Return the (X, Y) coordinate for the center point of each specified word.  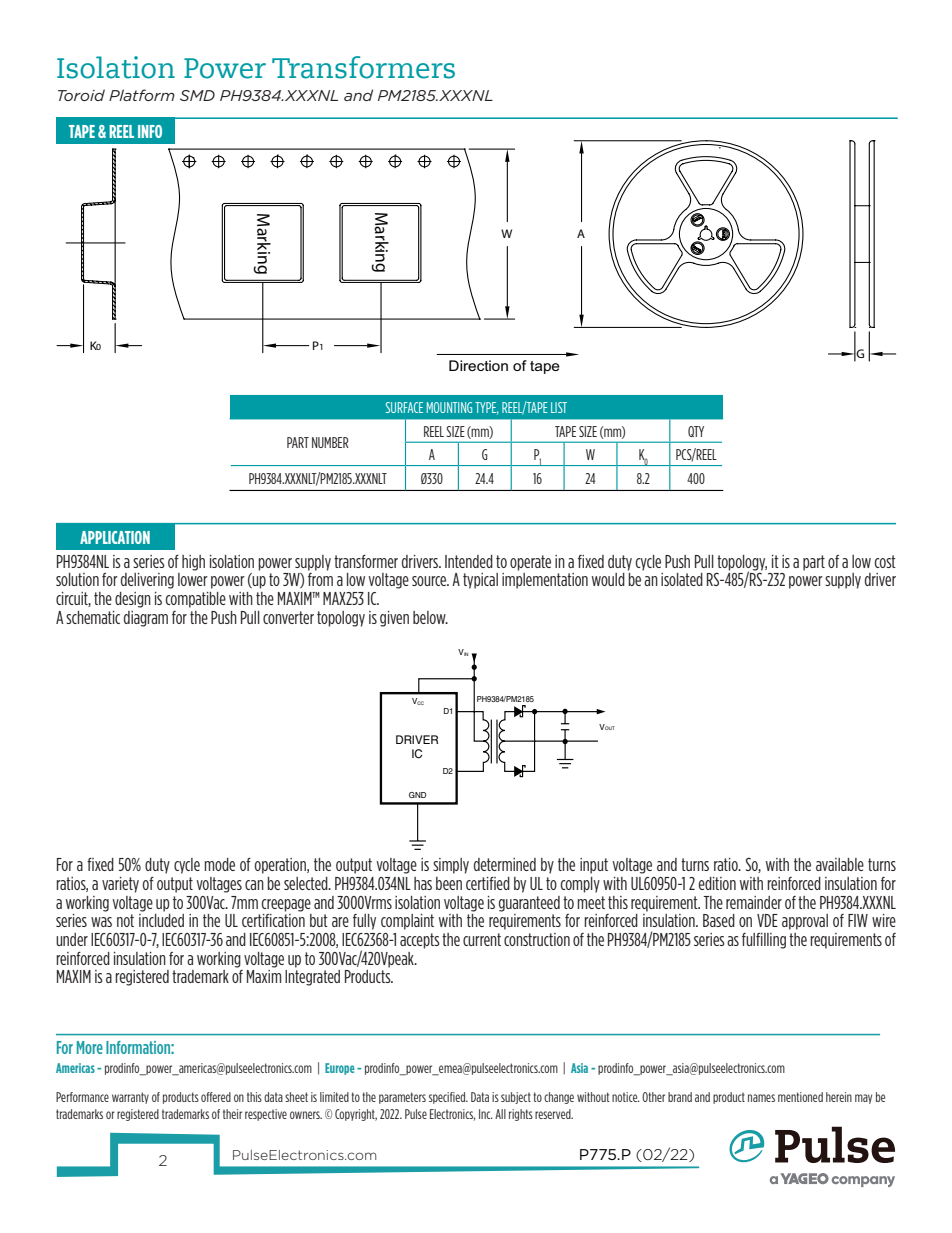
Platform (142, 95)
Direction (478, 365)
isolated (682, 579)
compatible (196, 600)
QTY (696, 431)
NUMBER (330, 442)
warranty (130, 1098)
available (840, 864)
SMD (197, 95)
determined (505, 864)
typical (480, 581)
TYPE (487, 408)
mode (219, 864)
